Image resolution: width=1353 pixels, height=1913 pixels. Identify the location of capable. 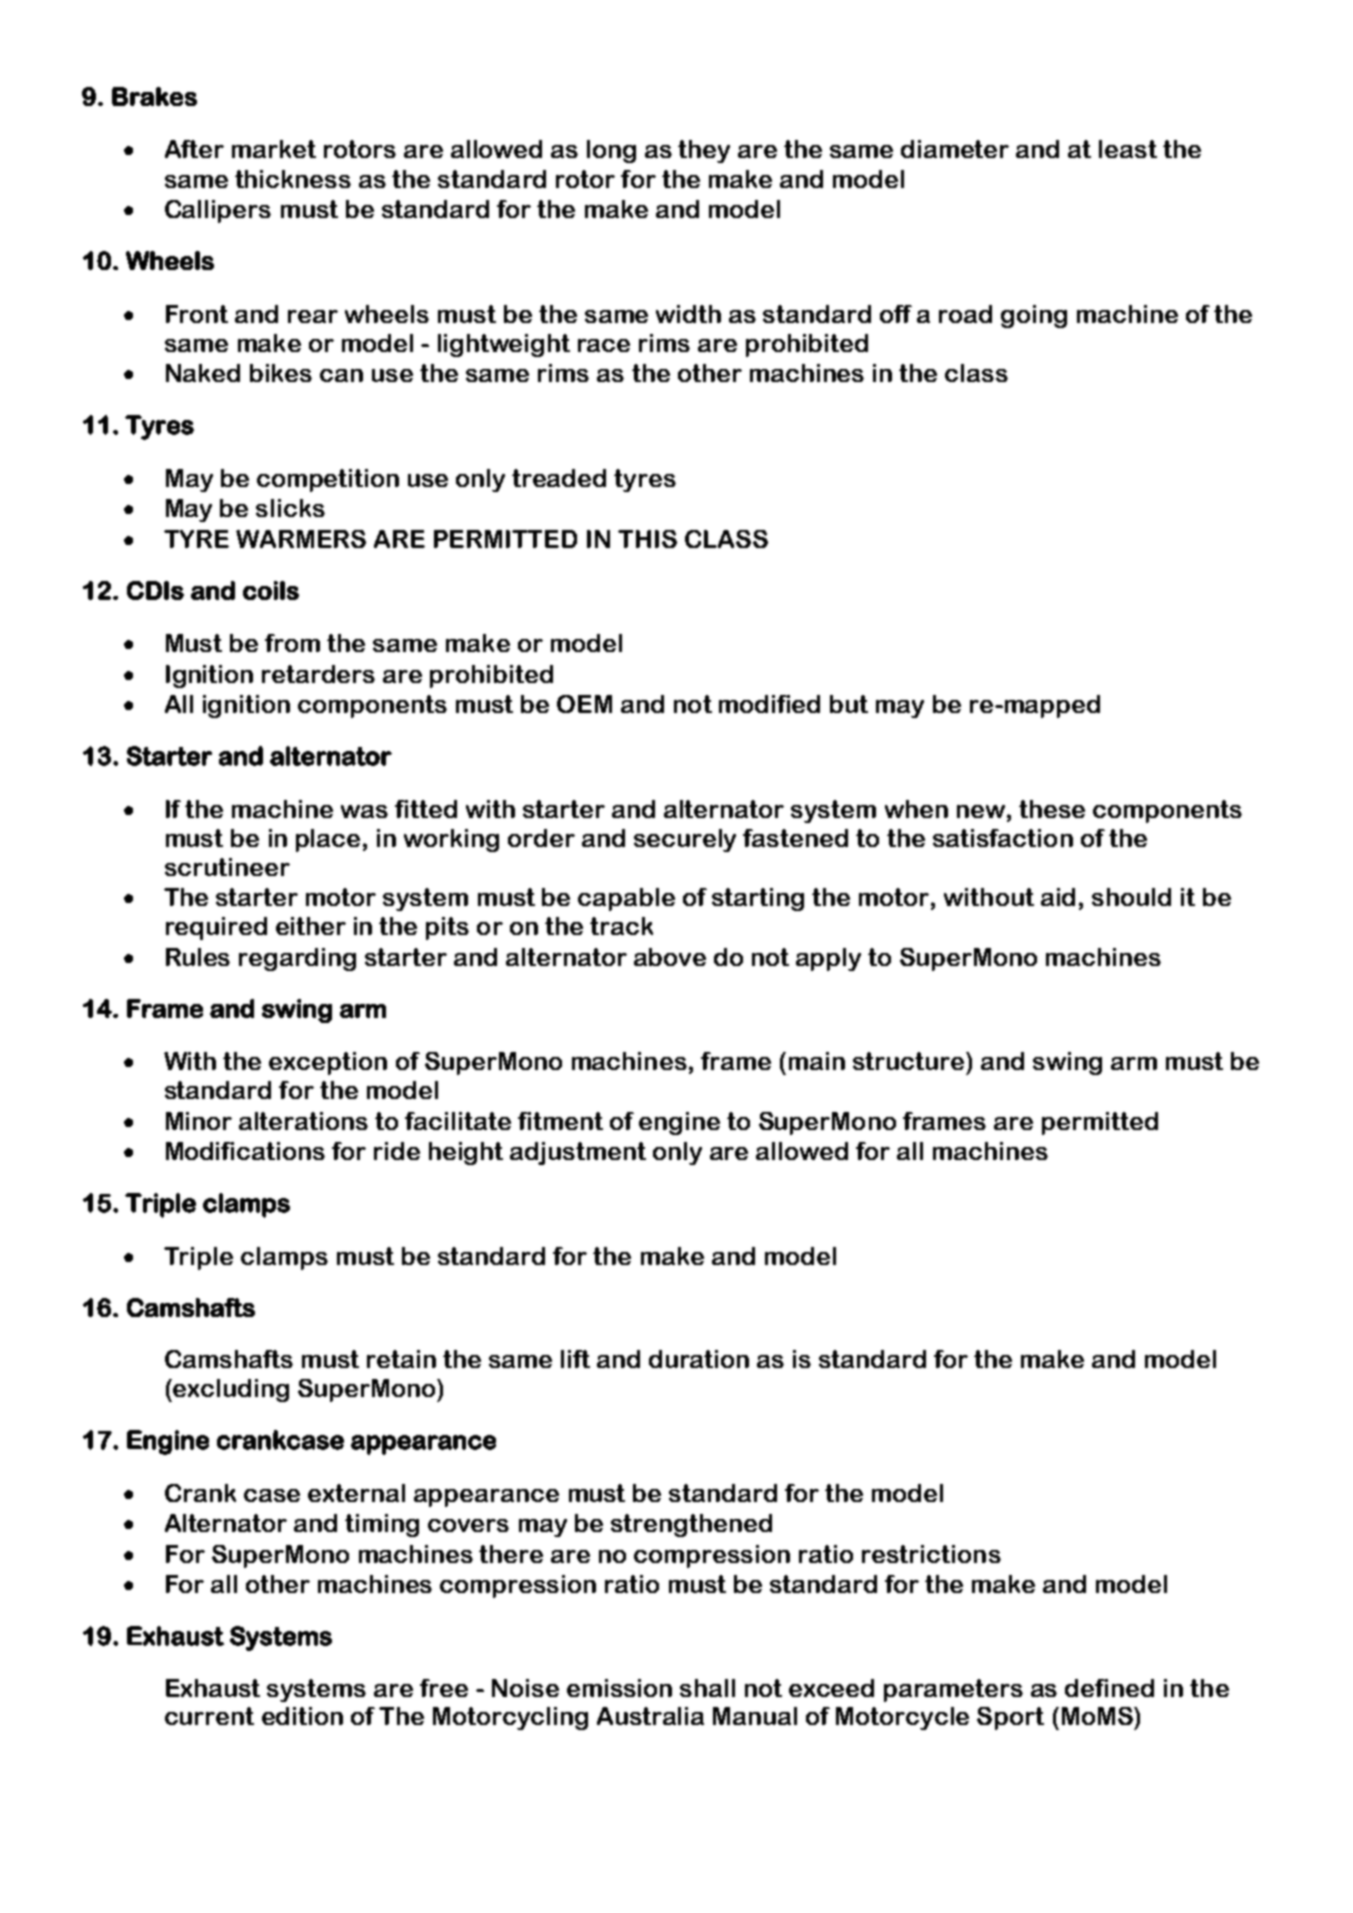
(626, 899).
